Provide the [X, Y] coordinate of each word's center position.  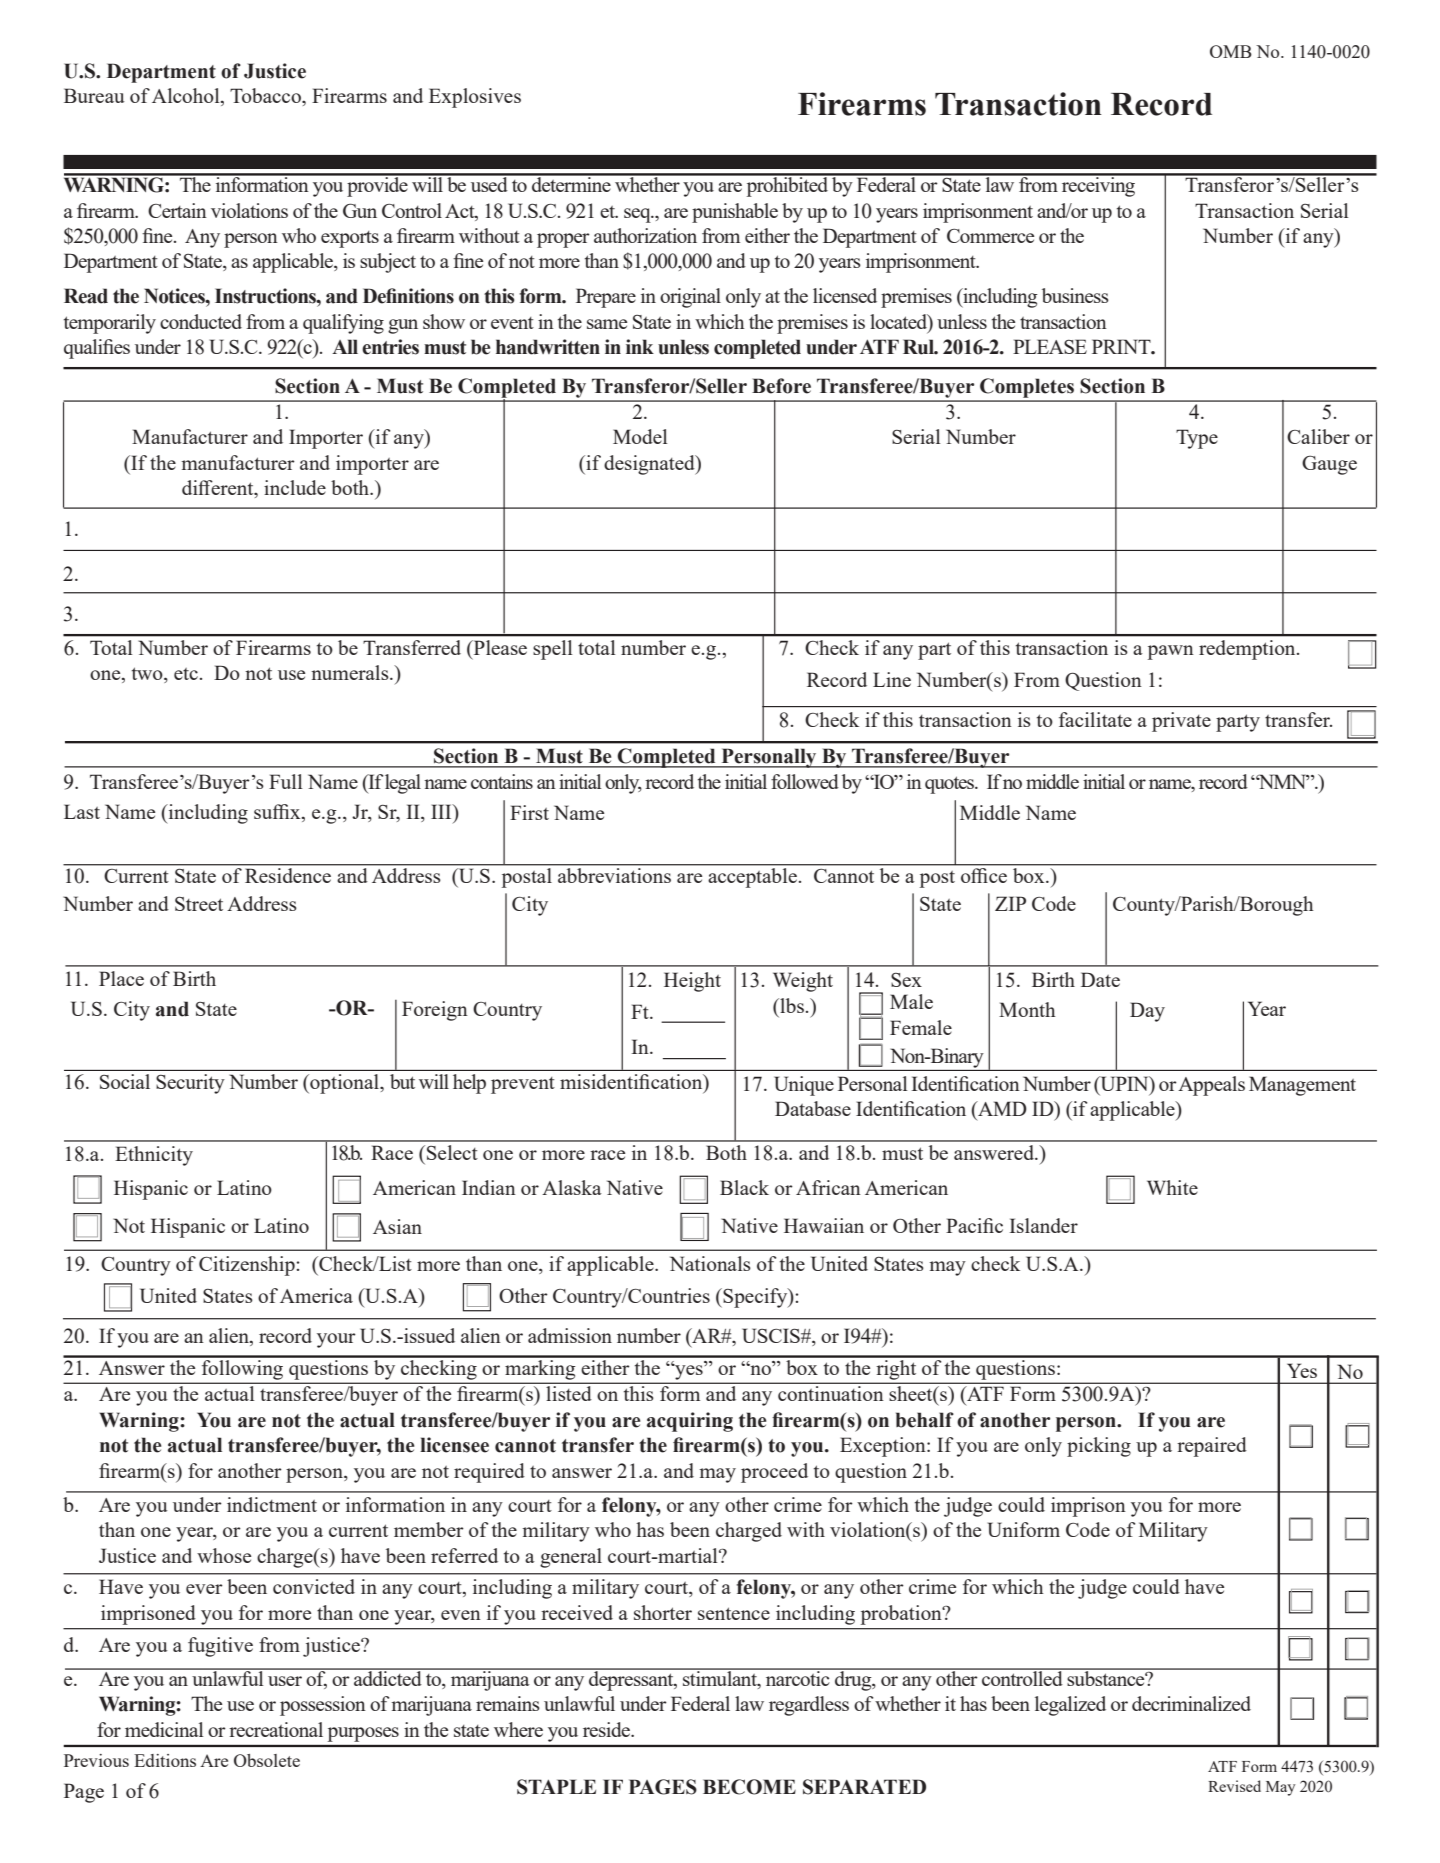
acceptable [753, 878]
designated [650, 465]
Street [199, 904]
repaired [1212, 1447]
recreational [276, 1729]
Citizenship [248, 1266]
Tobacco [266, 95]
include [295, 487]
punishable [735, 213]
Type [1197, 439]
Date [1100, 979]
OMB [1231, 51]
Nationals [710, 1263]
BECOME [749, 1787]
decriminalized [1191, 1703]
